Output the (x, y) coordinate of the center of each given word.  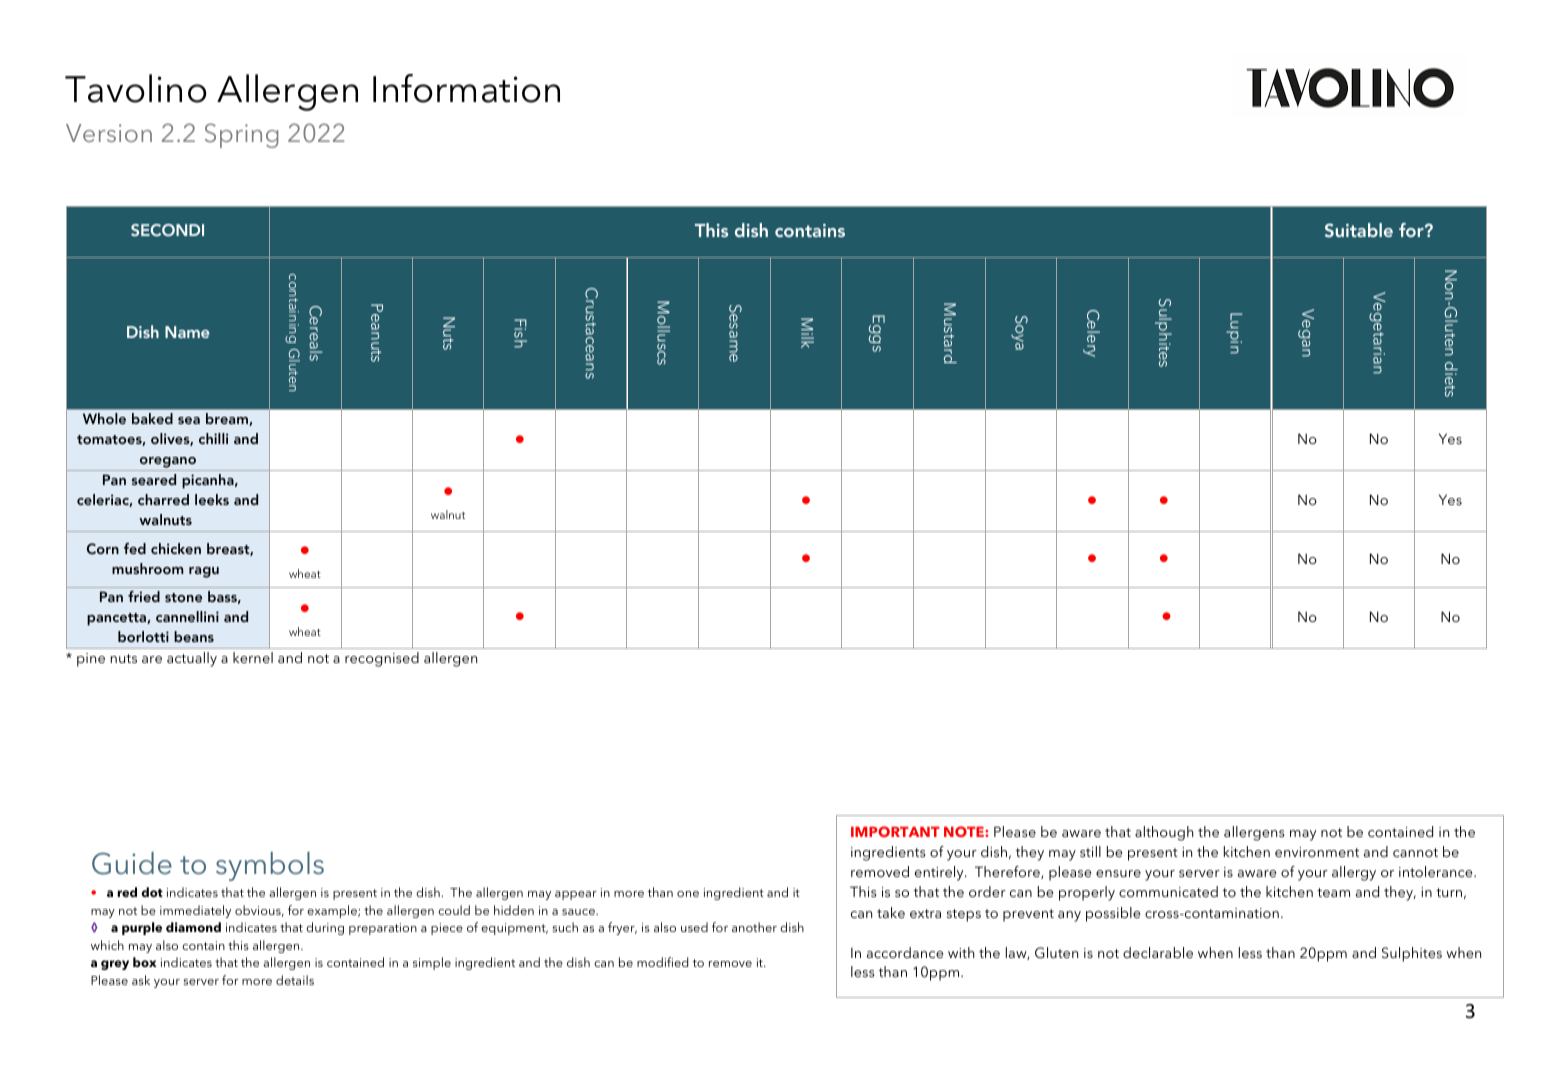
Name (187, 332)
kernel (253, 657)
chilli (213, 438)
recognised (382, 659)
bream (228, 419)
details (295, 980)
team (1333, 892)
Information (466, 88)
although (1164, 833)
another (754, 927)
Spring (242, 135)
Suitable (1359, 230)
